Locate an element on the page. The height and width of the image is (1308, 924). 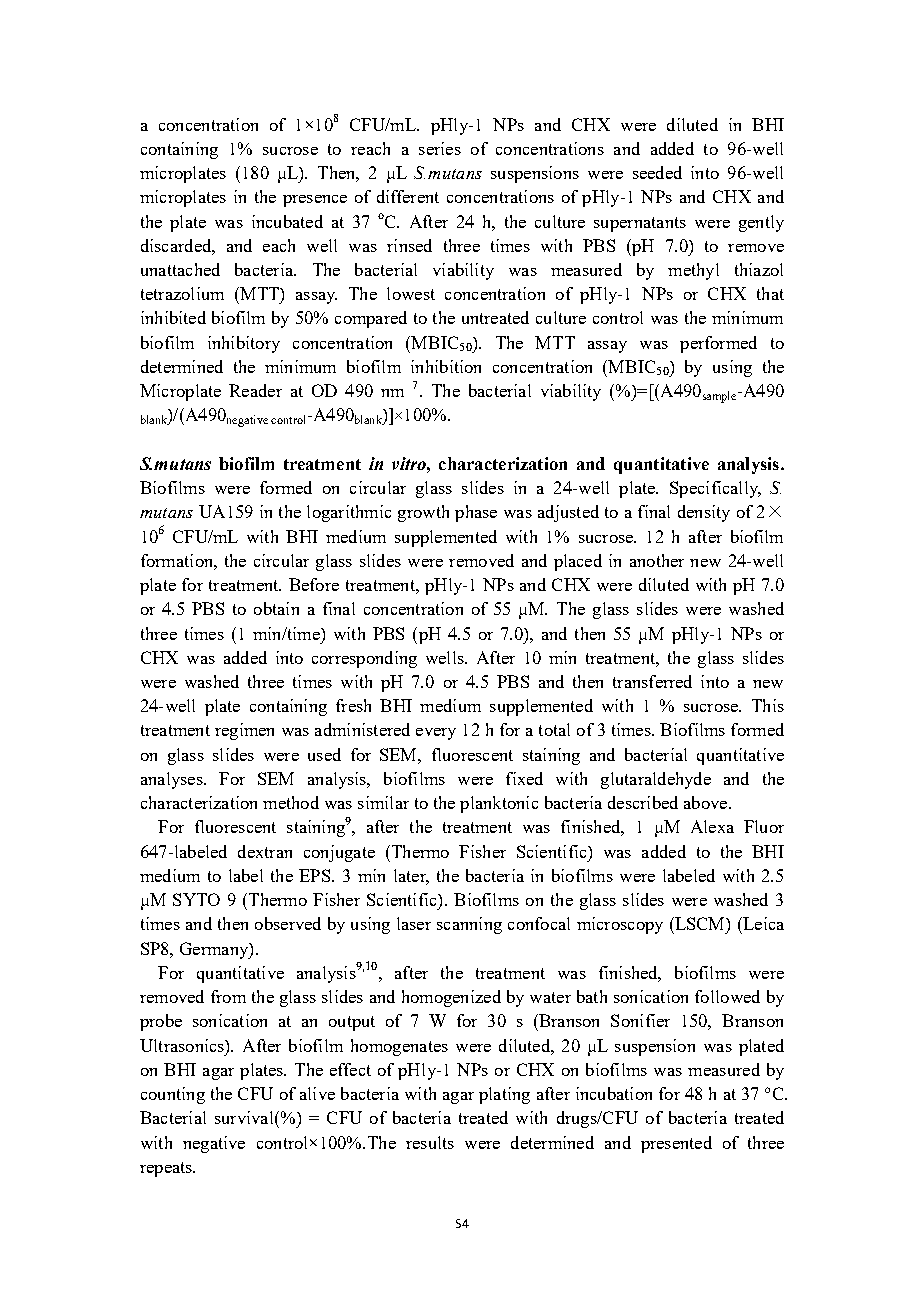
every is located at coordinates (436, 734).
